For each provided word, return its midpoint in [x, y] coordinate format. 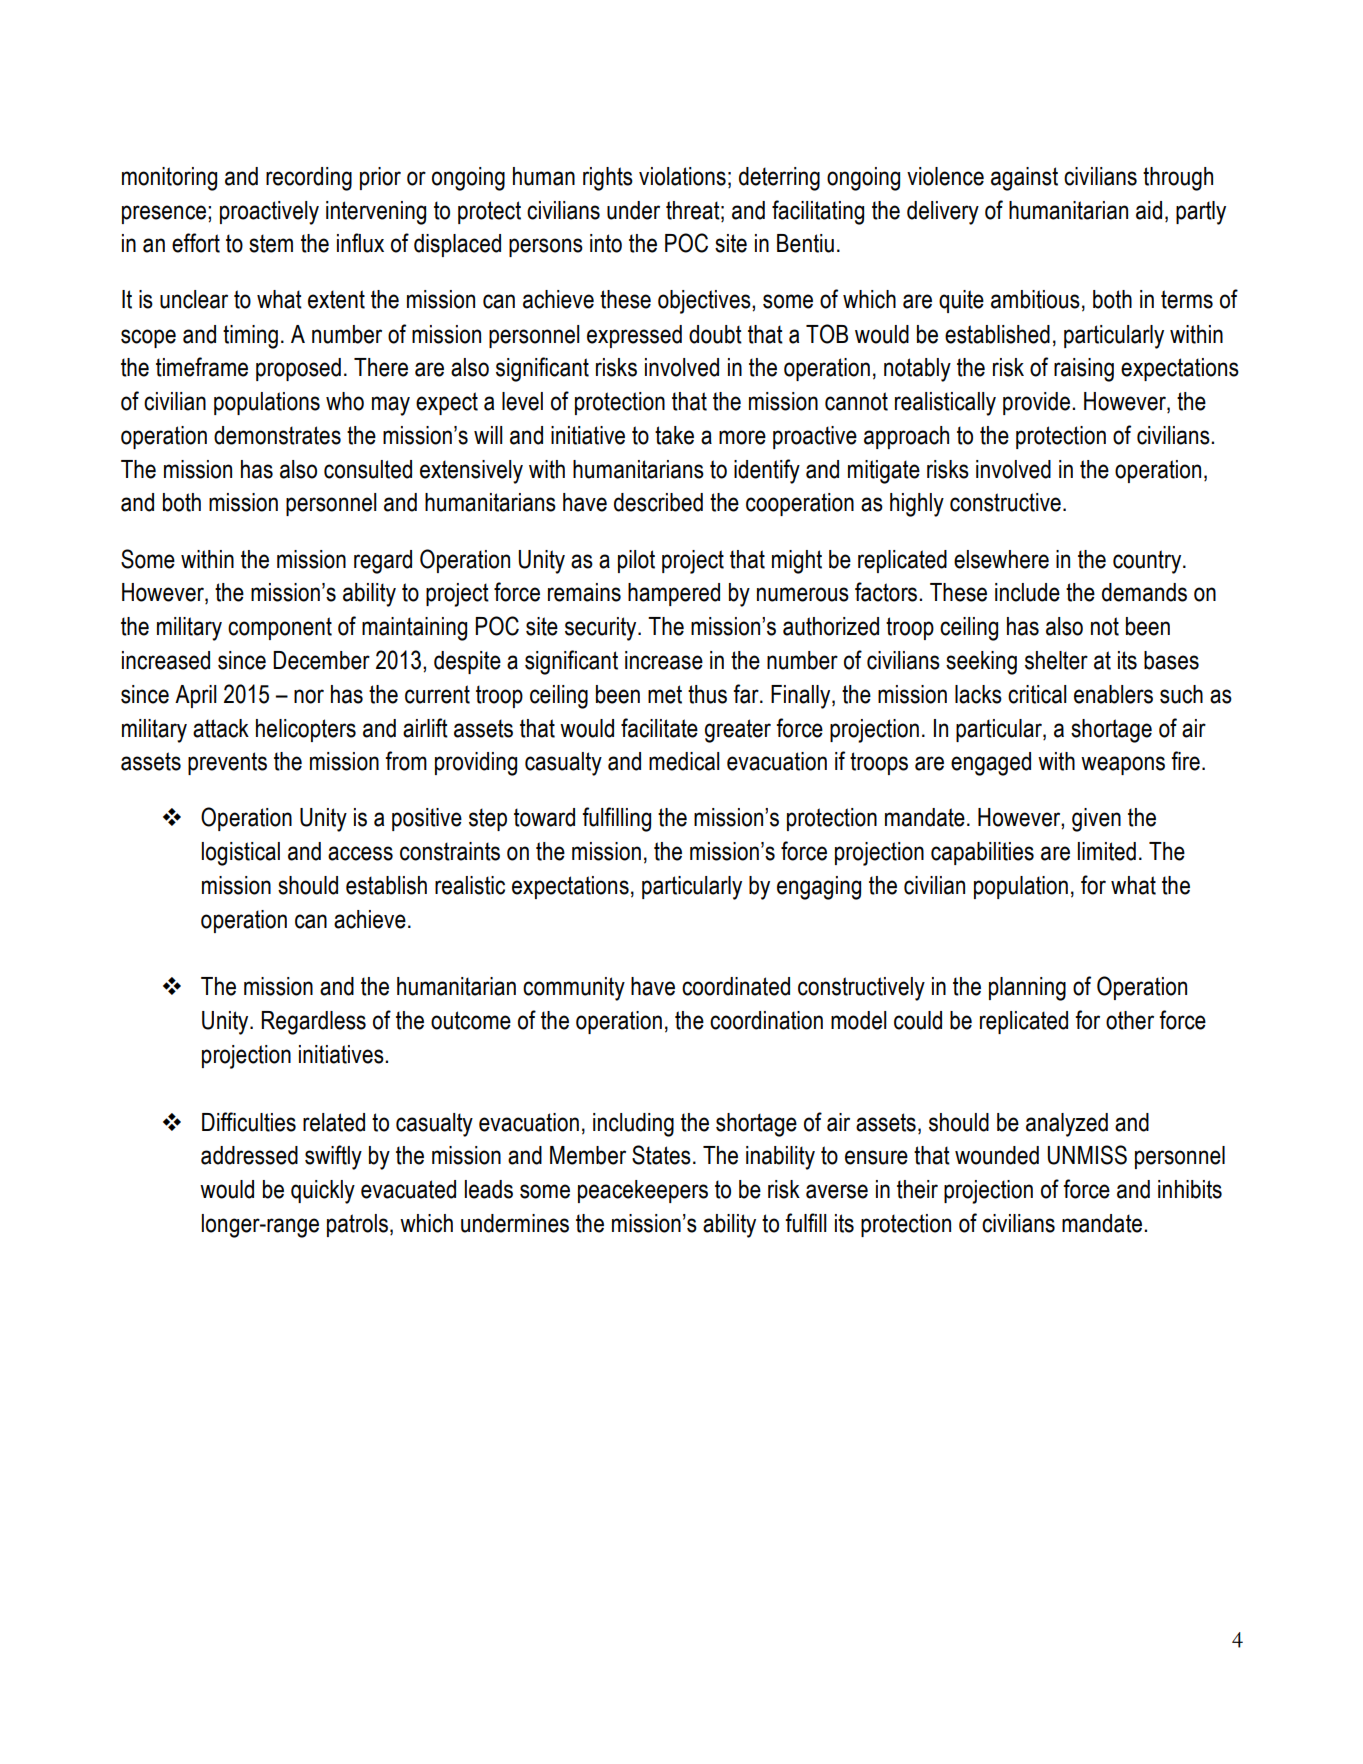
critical [1037, 694]
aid [1149, 210]
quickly [323, 1192]
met [665, 694]
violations [682, 176]
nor [309, 696]
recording [309, 179]
